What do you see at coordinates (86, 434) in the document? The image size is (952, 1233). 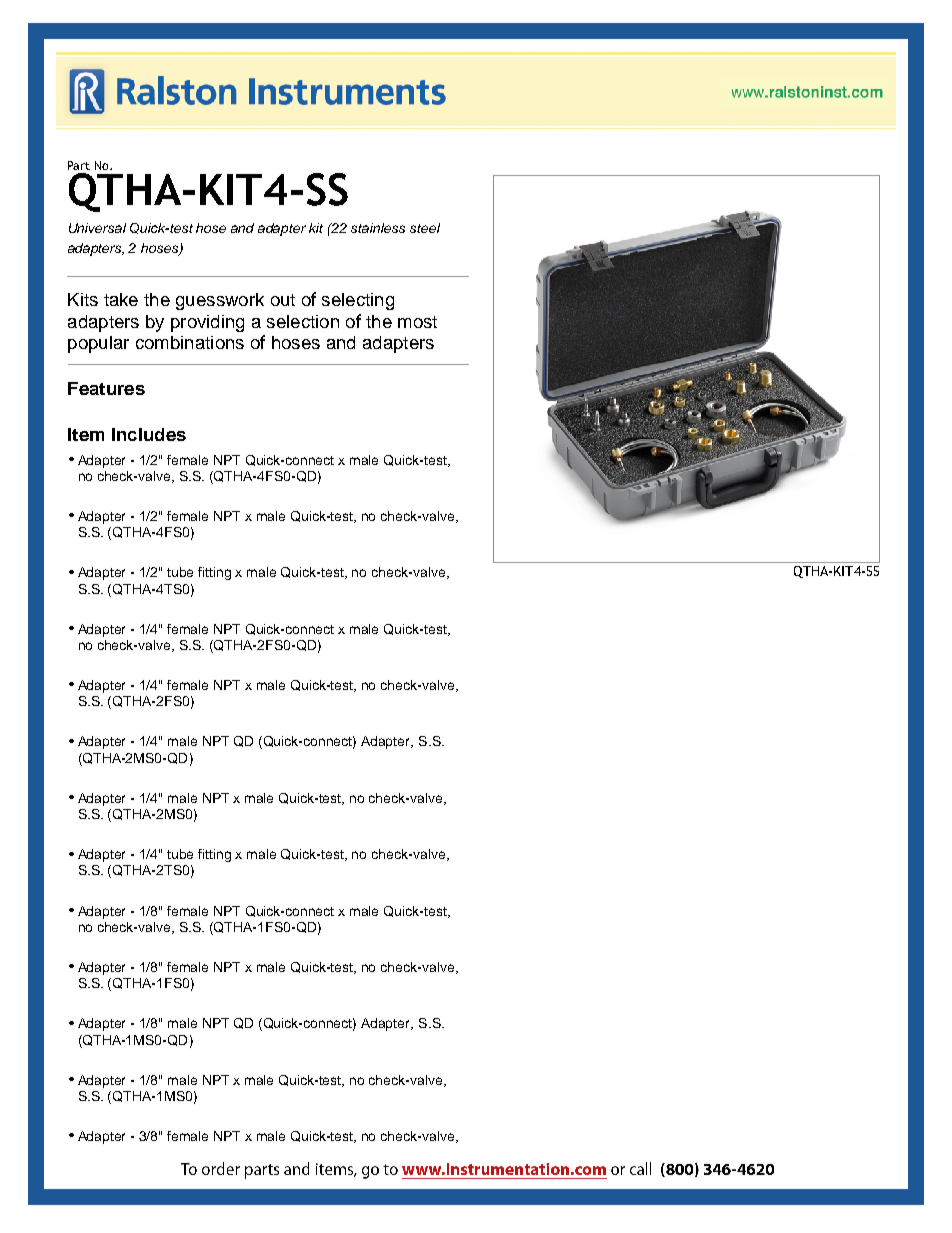 I see `Item` at bounding box center [86, 434].
